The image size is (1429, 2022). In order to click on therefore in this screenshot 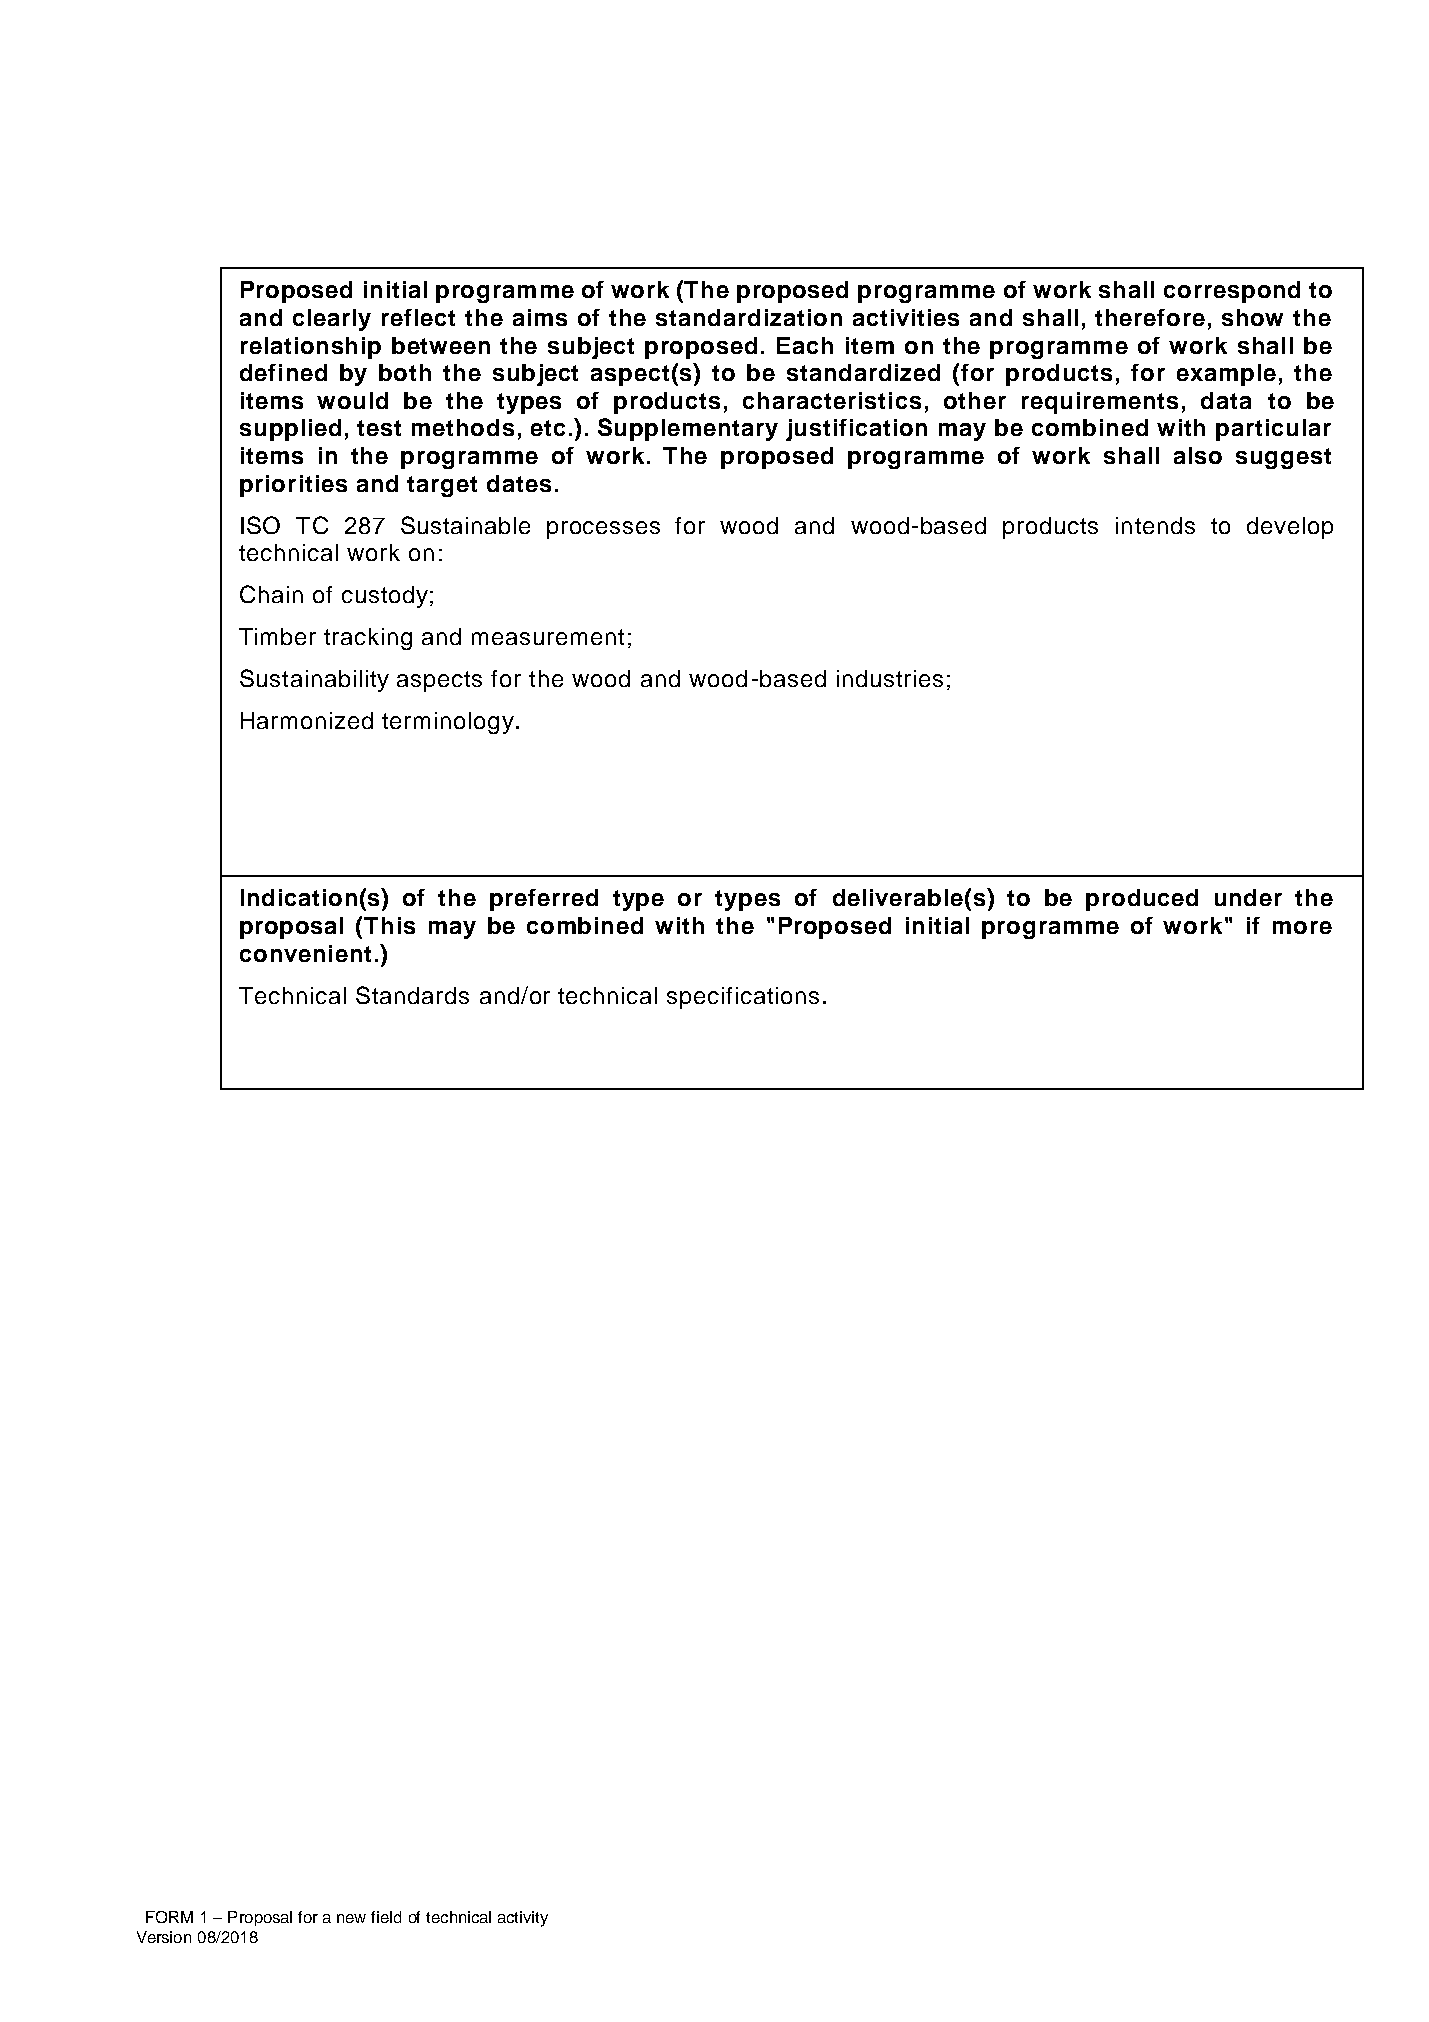, I will do `click(1150, 317)`.
